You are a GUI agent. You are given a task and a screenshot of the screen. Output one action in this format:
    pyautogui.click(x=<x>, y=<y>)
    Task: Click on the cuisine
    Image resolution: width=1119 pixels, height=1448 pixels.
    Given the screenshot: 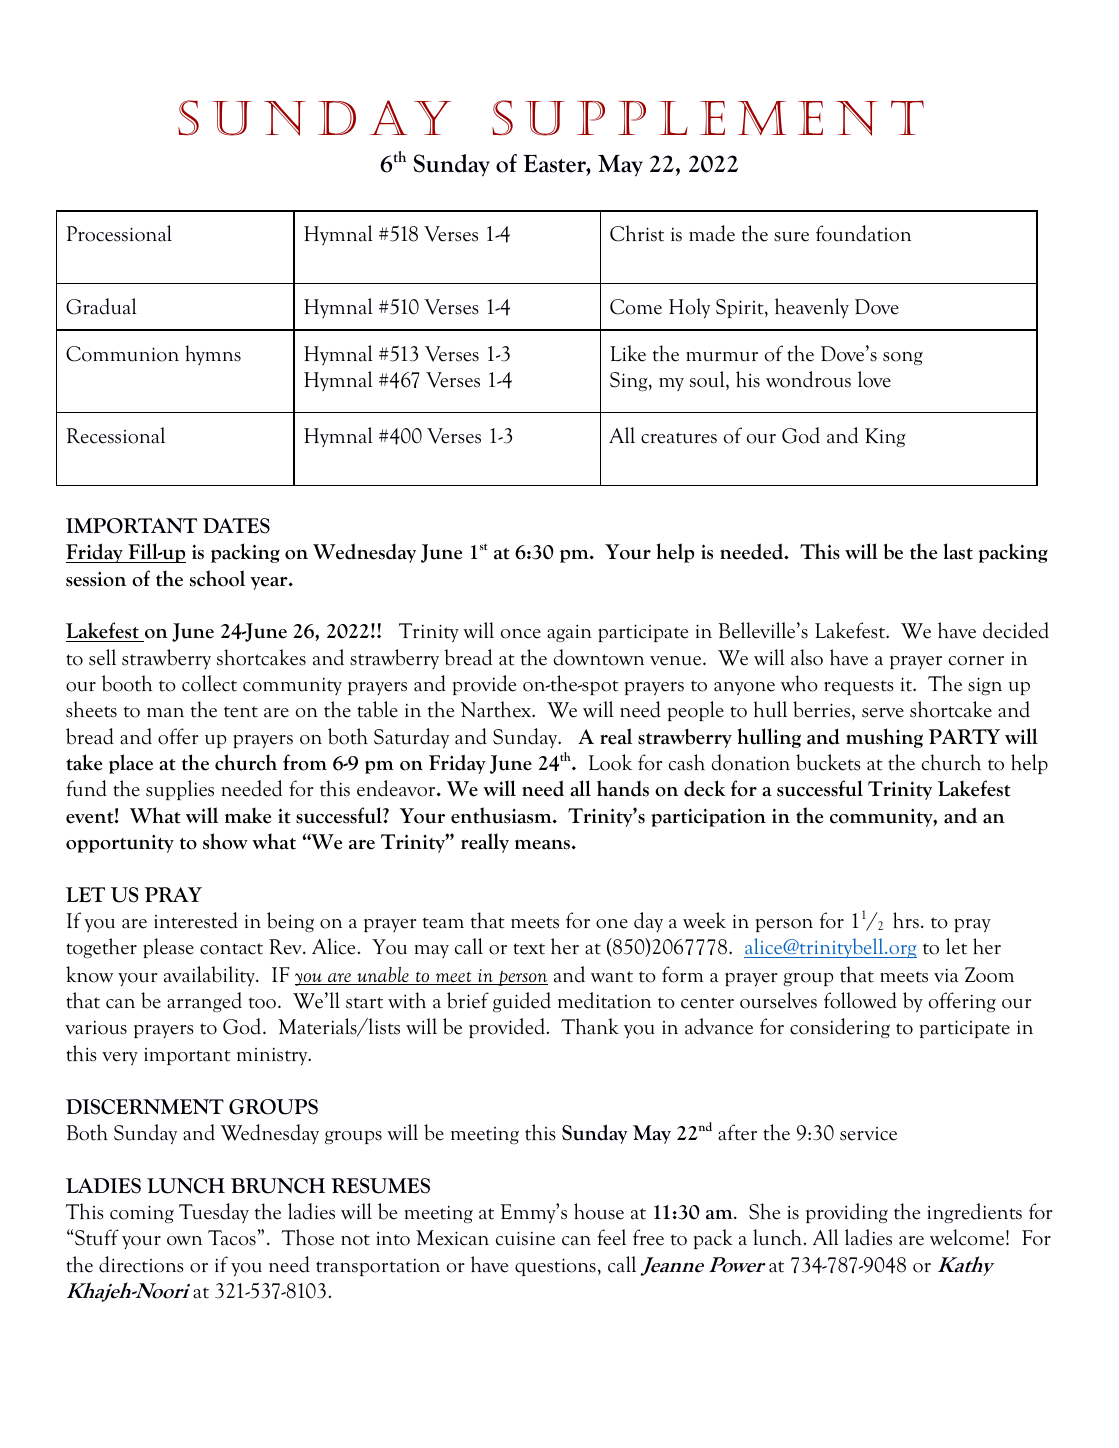 What is the action you would take?
    pyautogui.click(x=525, y=1238)
